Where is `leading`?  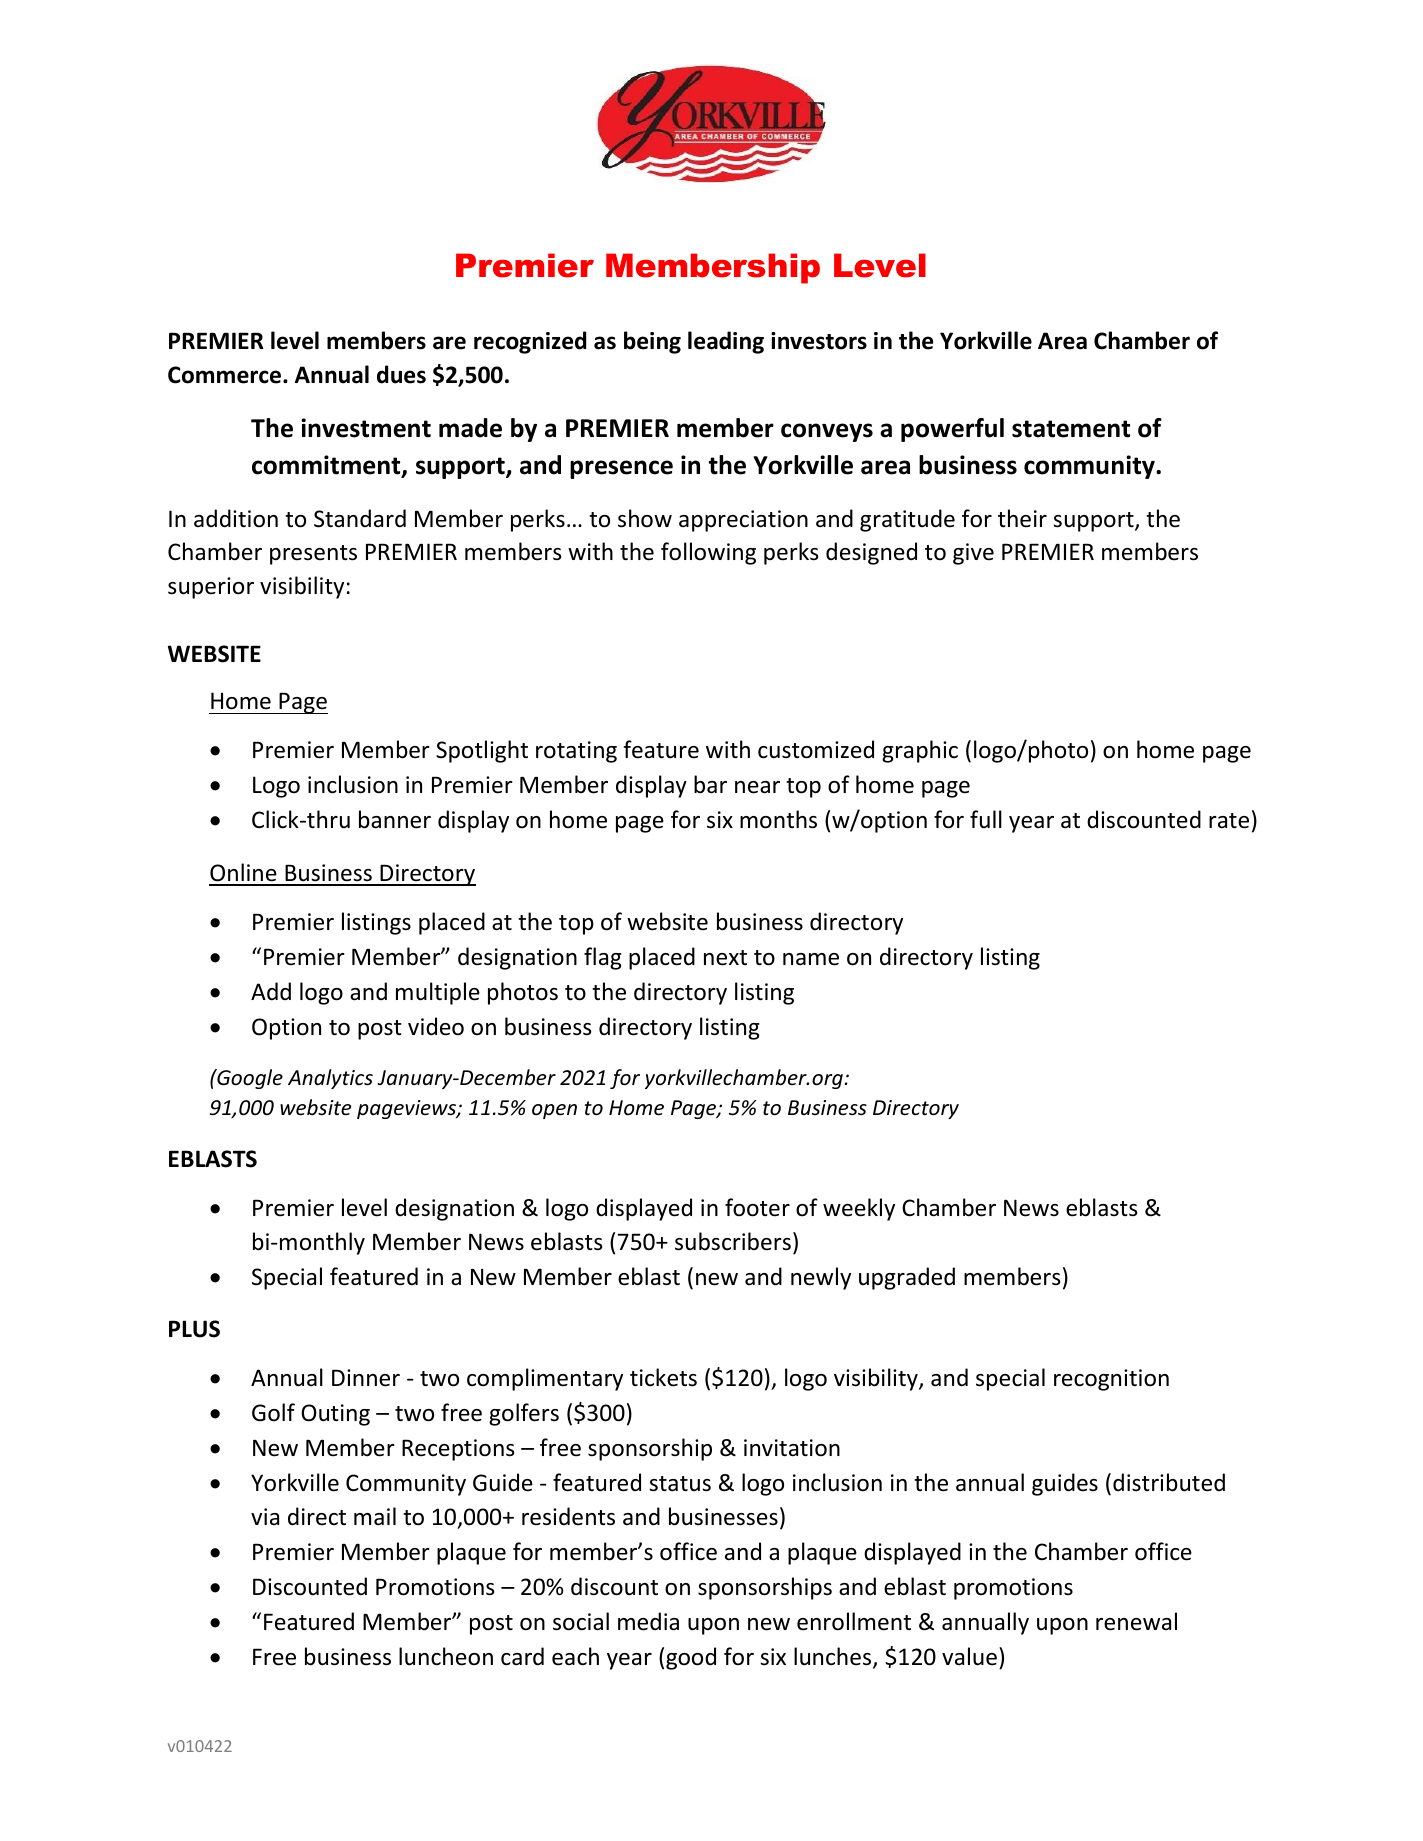 leading is located at coordinates (726, 342).
